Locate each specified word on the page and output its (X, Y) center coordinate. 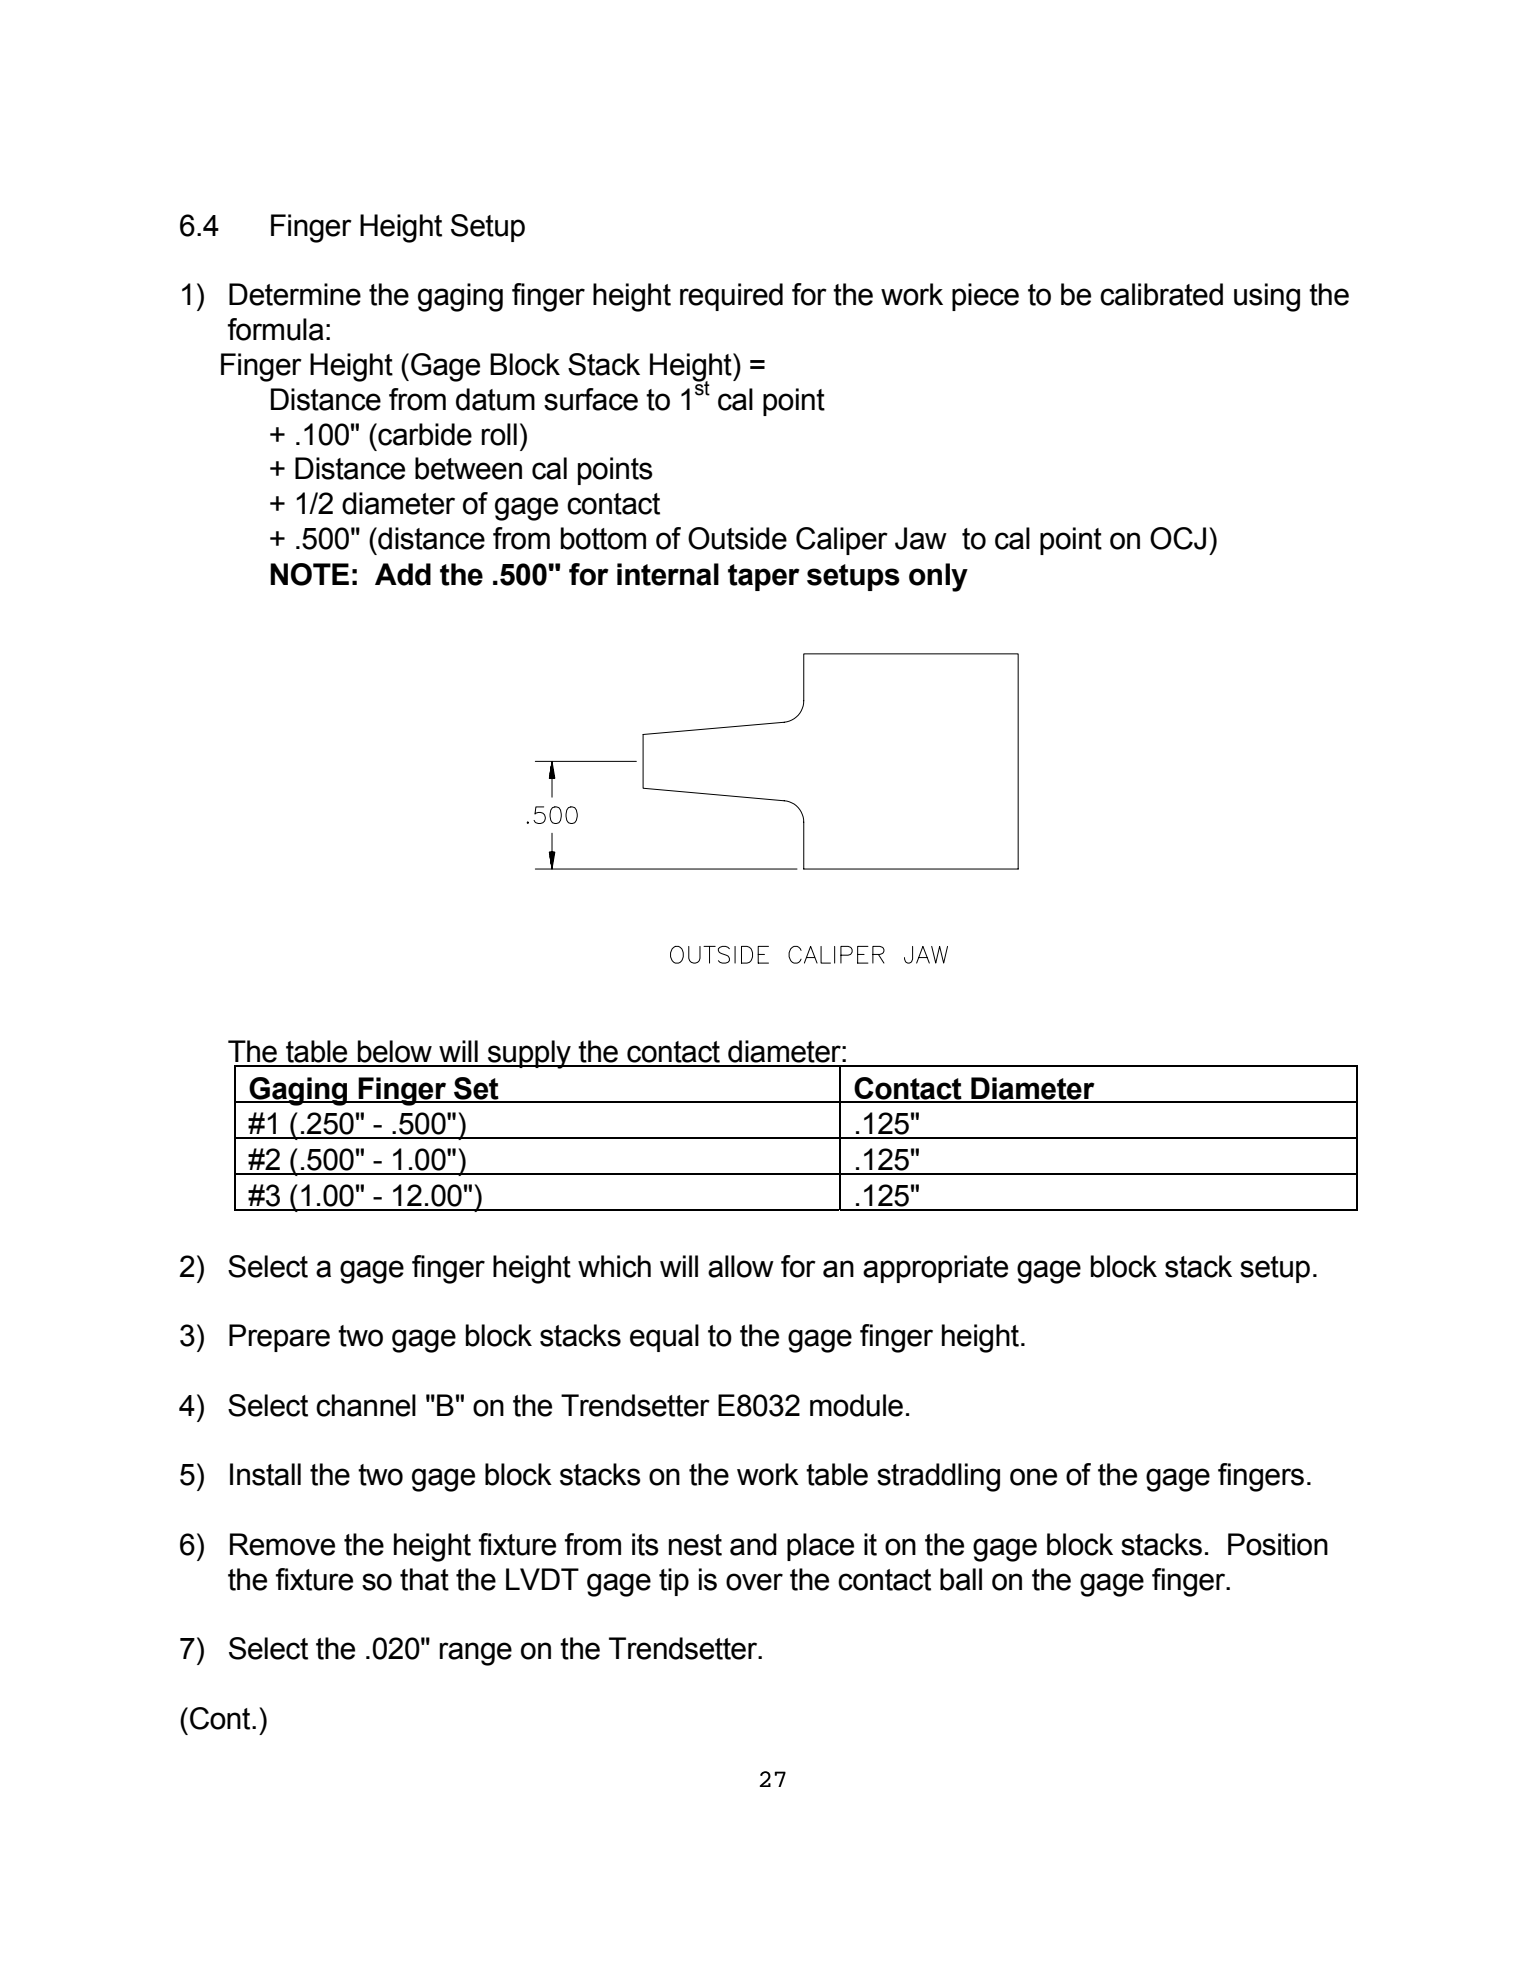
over (754, 1582)
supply (529, 1054)
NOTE (309, 574)
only (938, 577)
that (424, 1579)
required (731, 297)
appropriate (935, 1269)
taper (764, 577)
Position (1278, 1544)
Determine (295, 294)
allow (741, 1266)
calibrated (1161, 294)
